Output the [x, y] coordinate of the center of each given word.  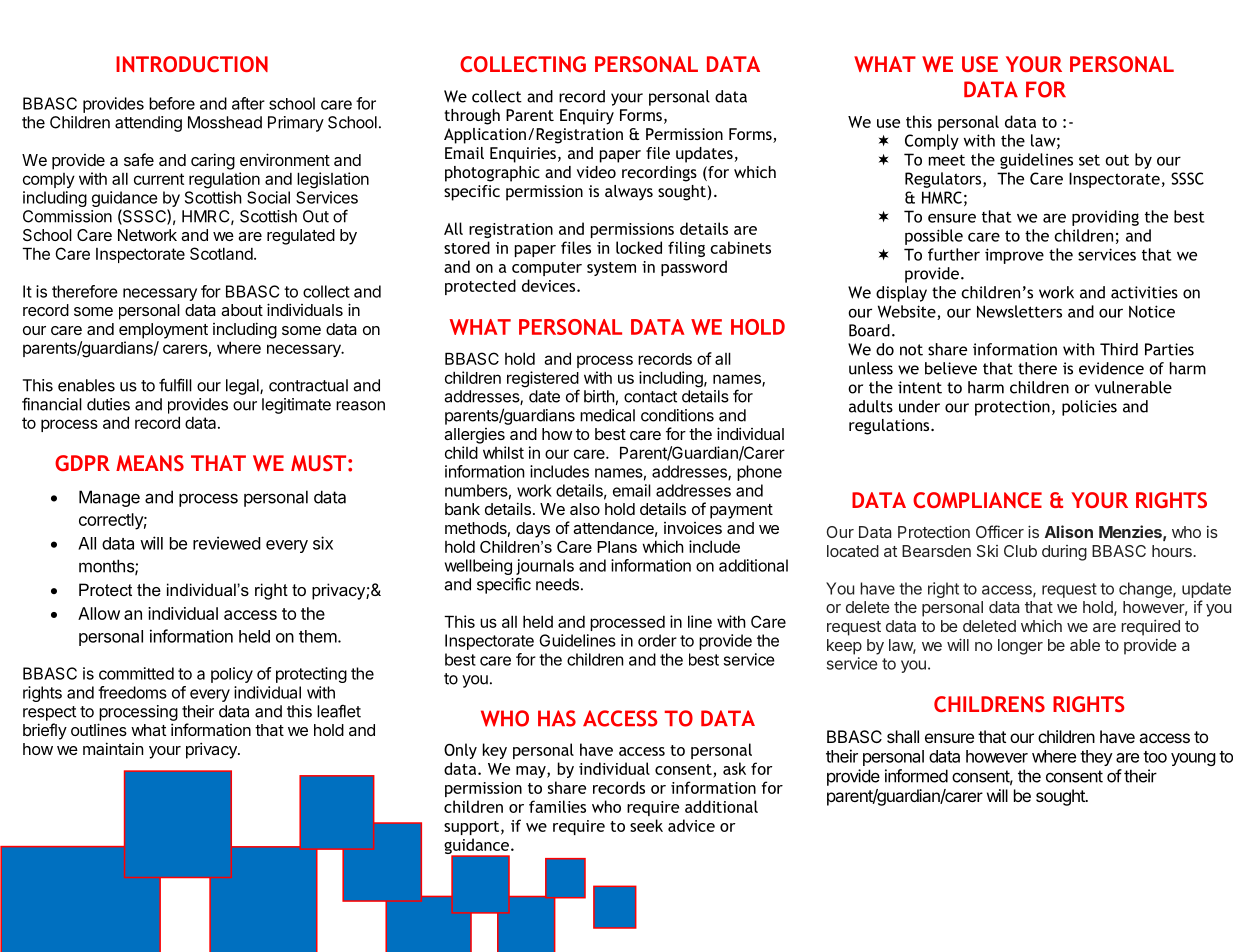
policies [1089, 408]
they [1096, 758]
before [172, 103]
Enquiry [587, 117]
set [1089, 160]
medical [607, 415]
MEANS [150, 463]
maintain [113, 748]
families [557, 806]
